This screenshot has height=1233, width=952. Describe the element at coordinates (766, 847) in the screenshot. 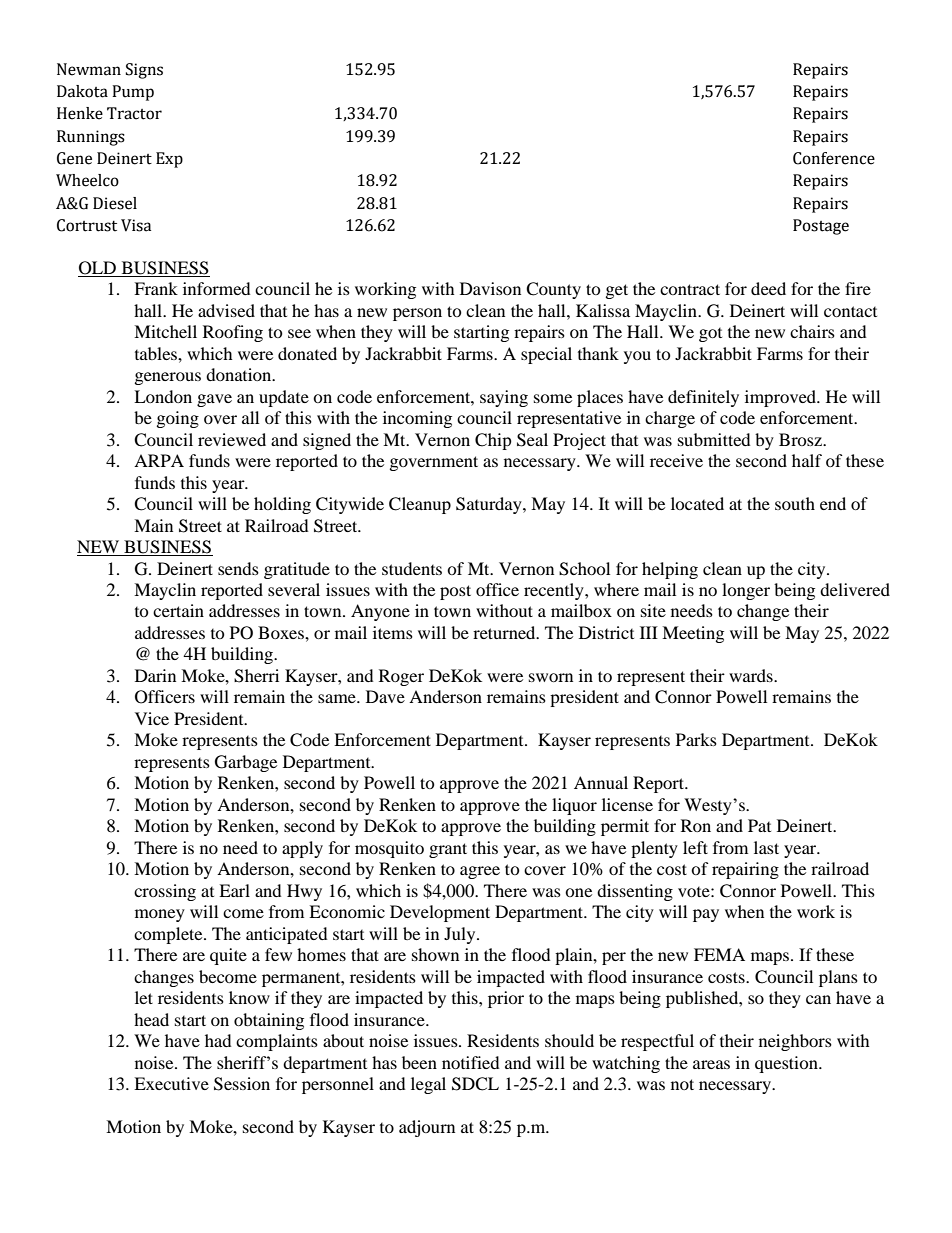

I see `last` at that location.
